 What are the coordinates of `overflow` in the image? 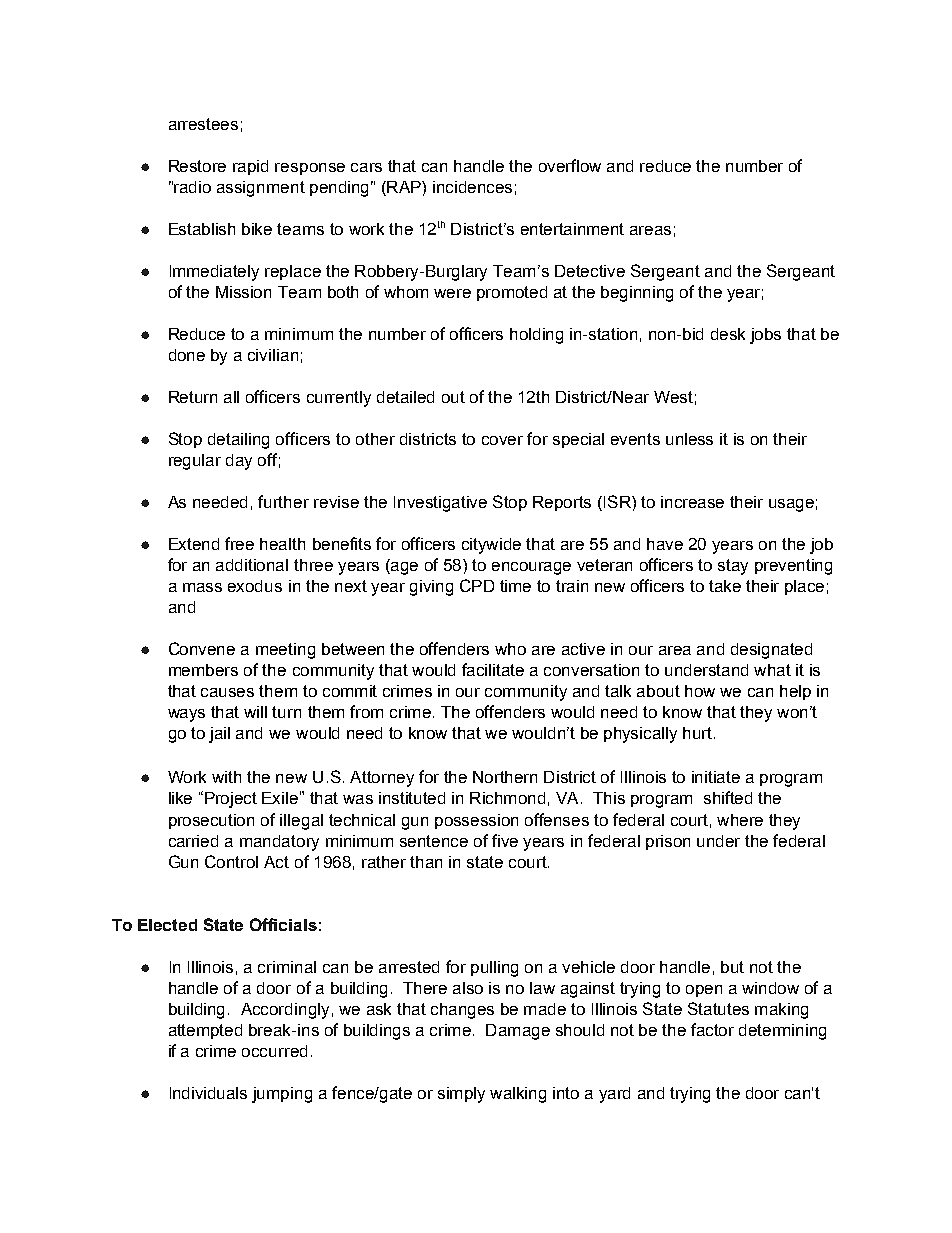 It's located at (570, 165).
